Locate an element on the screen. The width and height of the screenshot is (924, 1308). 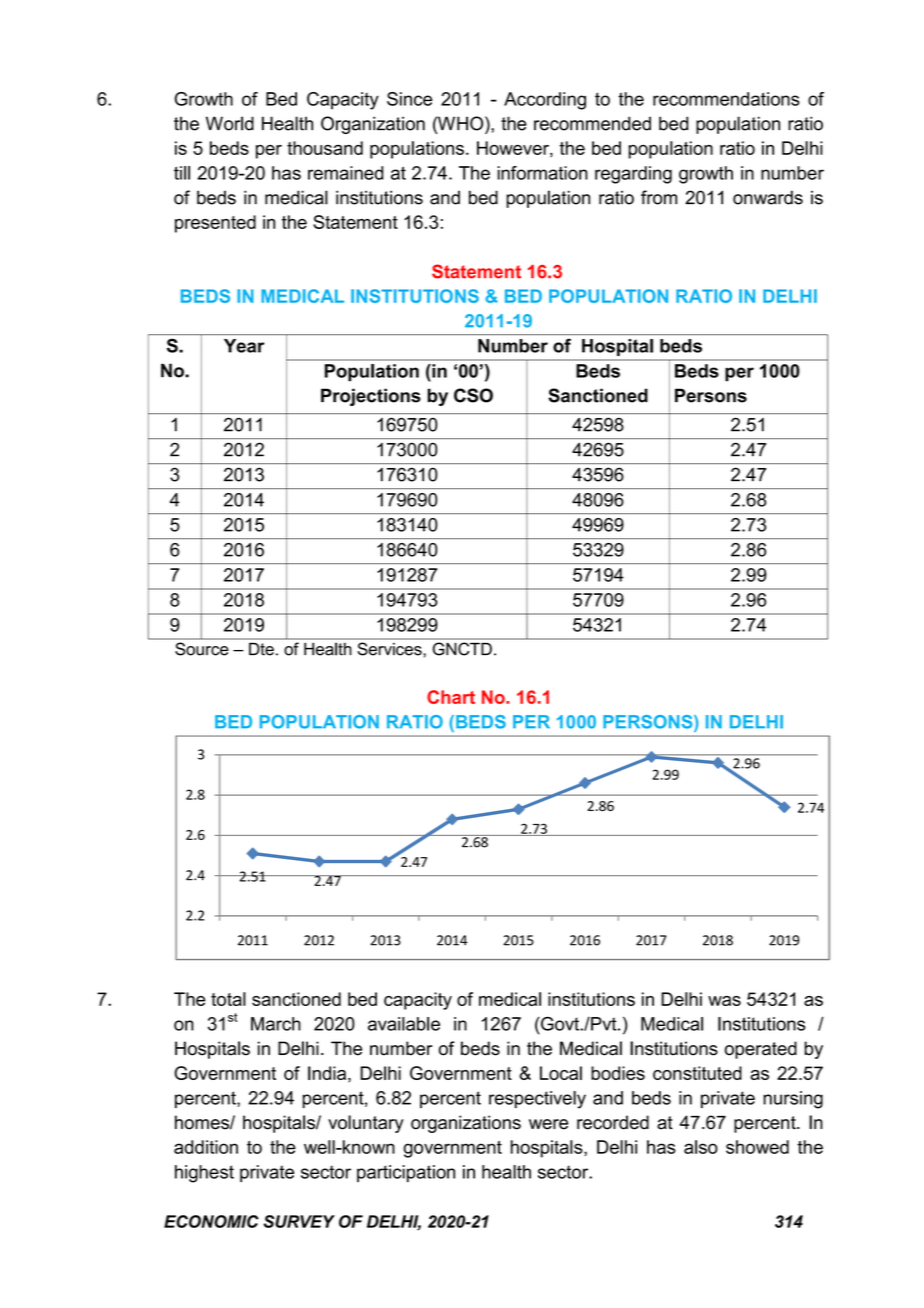
Projections is located at coordinates (371, 397).
